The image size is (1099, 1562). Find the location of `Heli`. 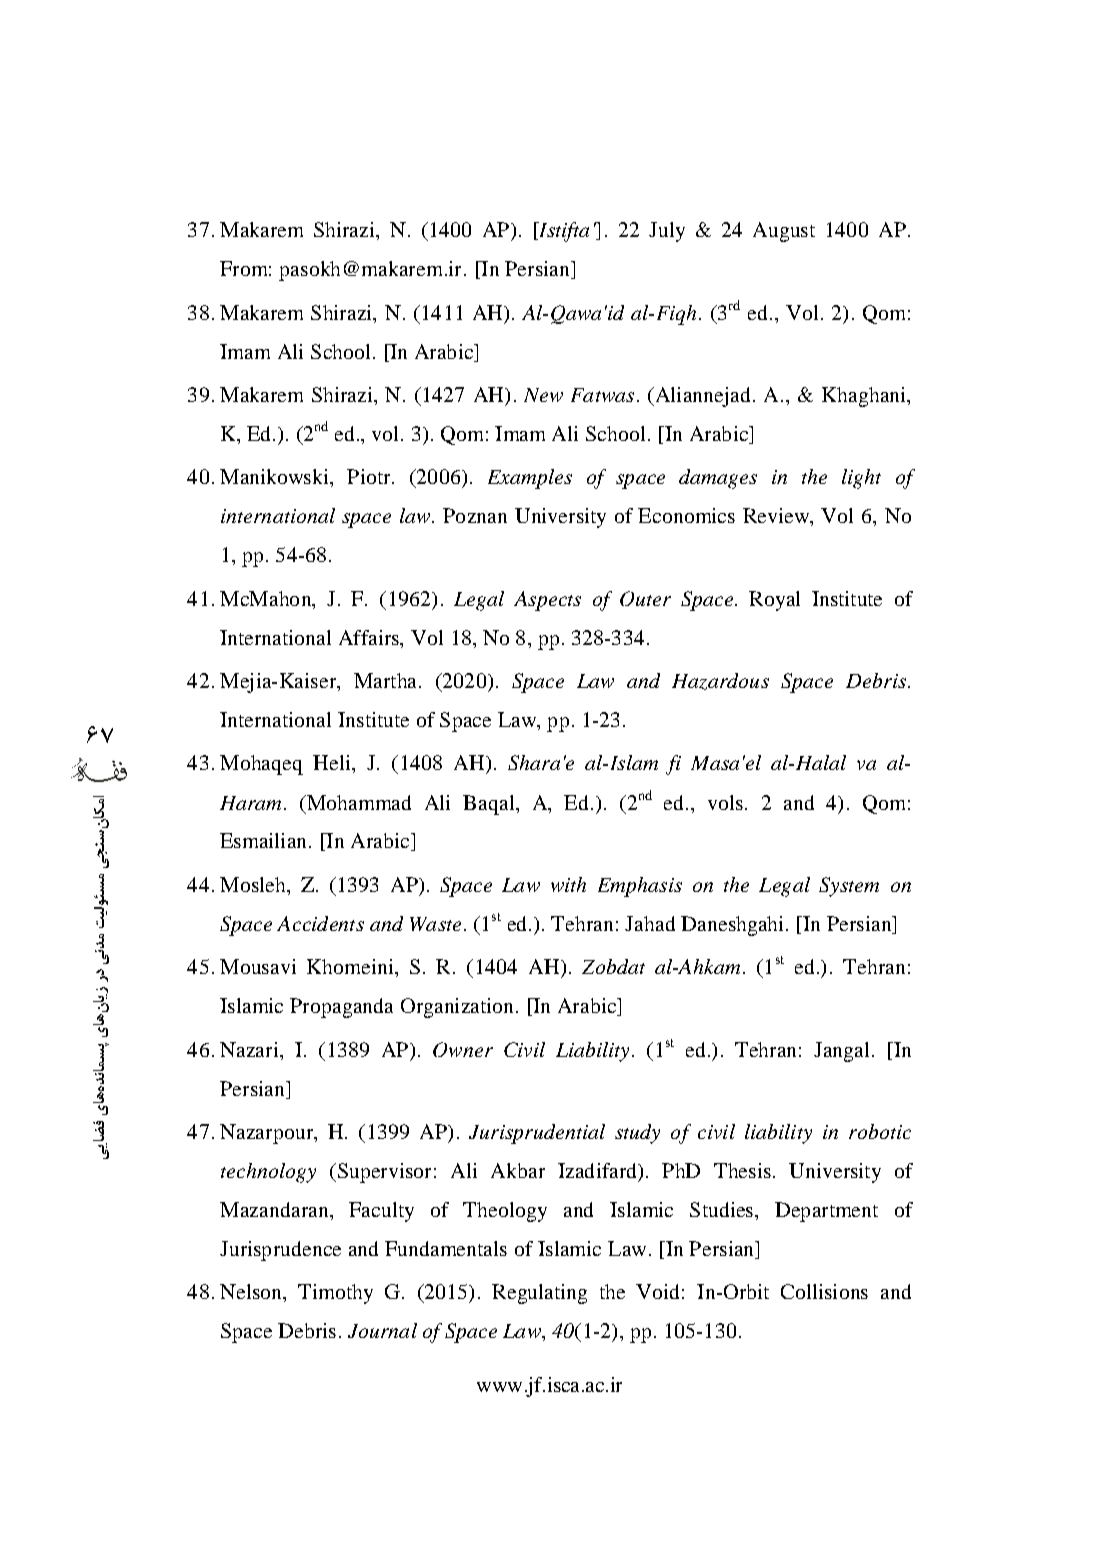

Heli is located at coordinates (333, 762).
